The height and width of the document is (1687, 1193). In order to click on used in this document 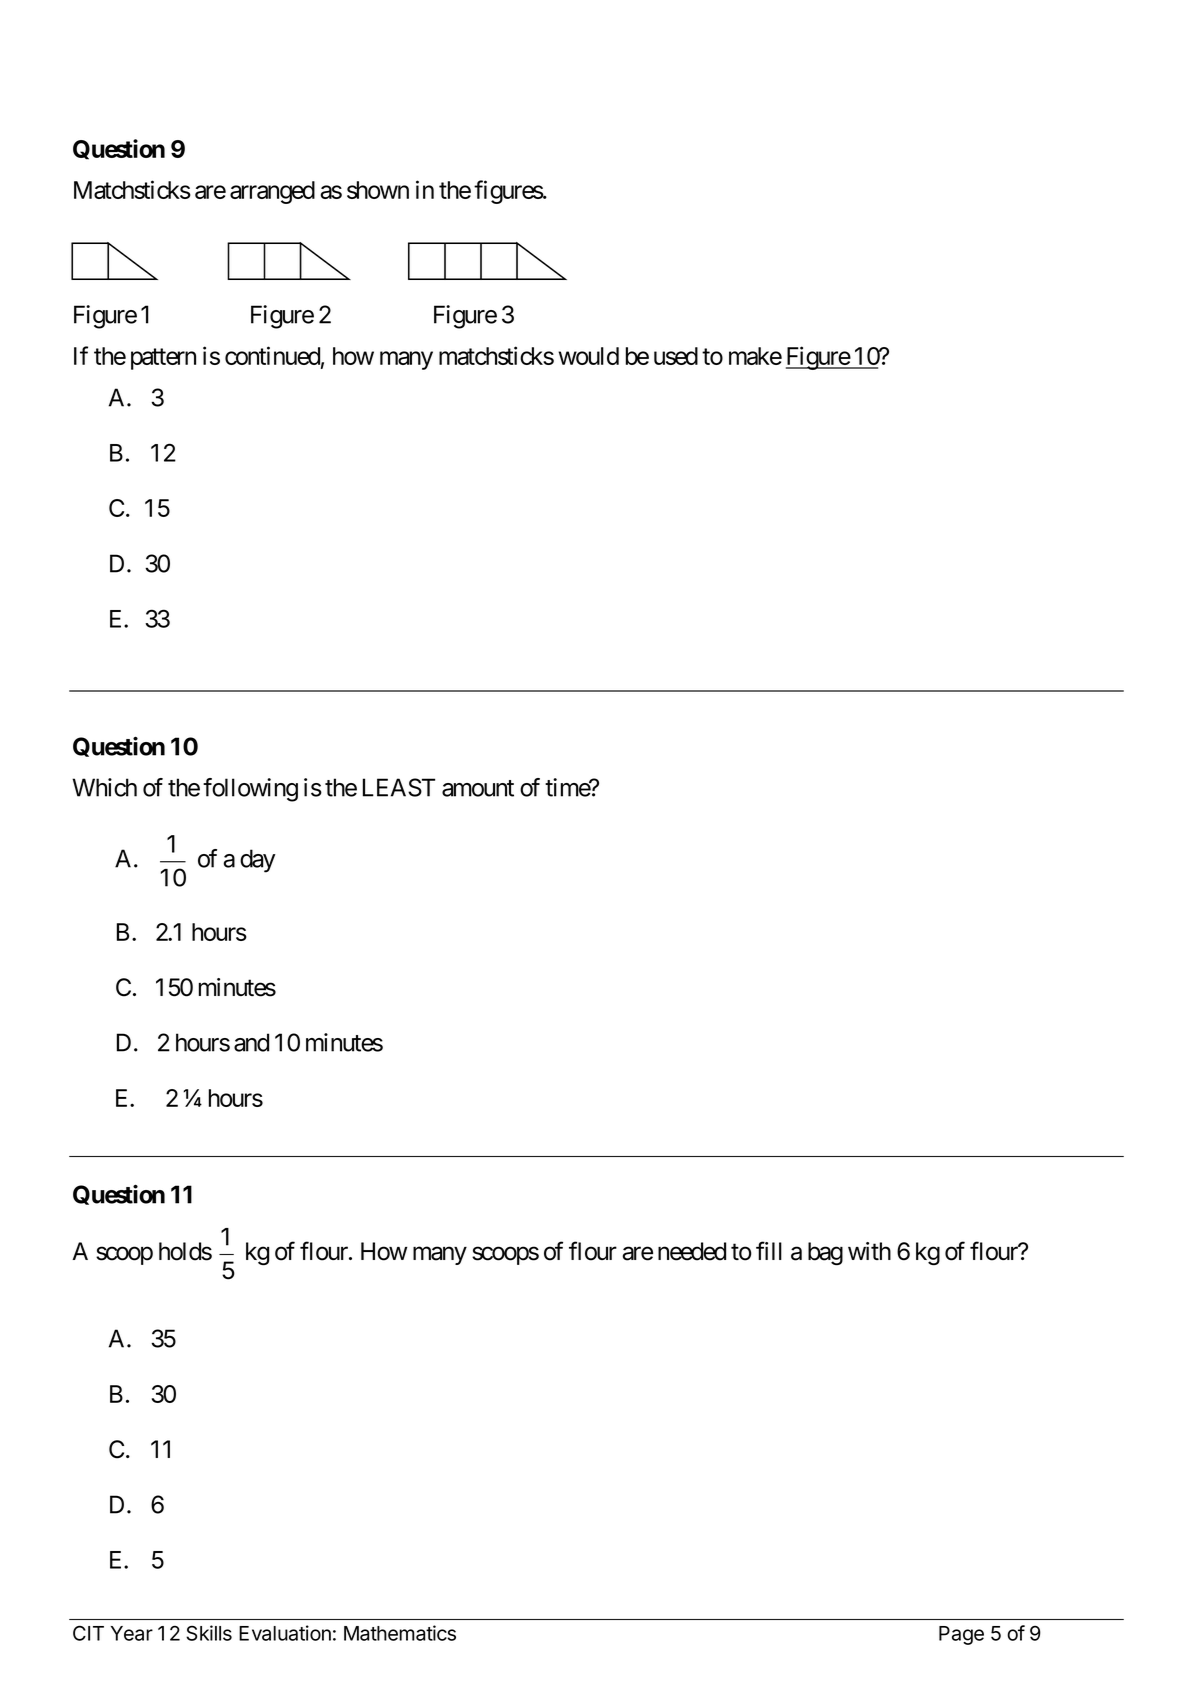, I will do `click(676, 356)`.
